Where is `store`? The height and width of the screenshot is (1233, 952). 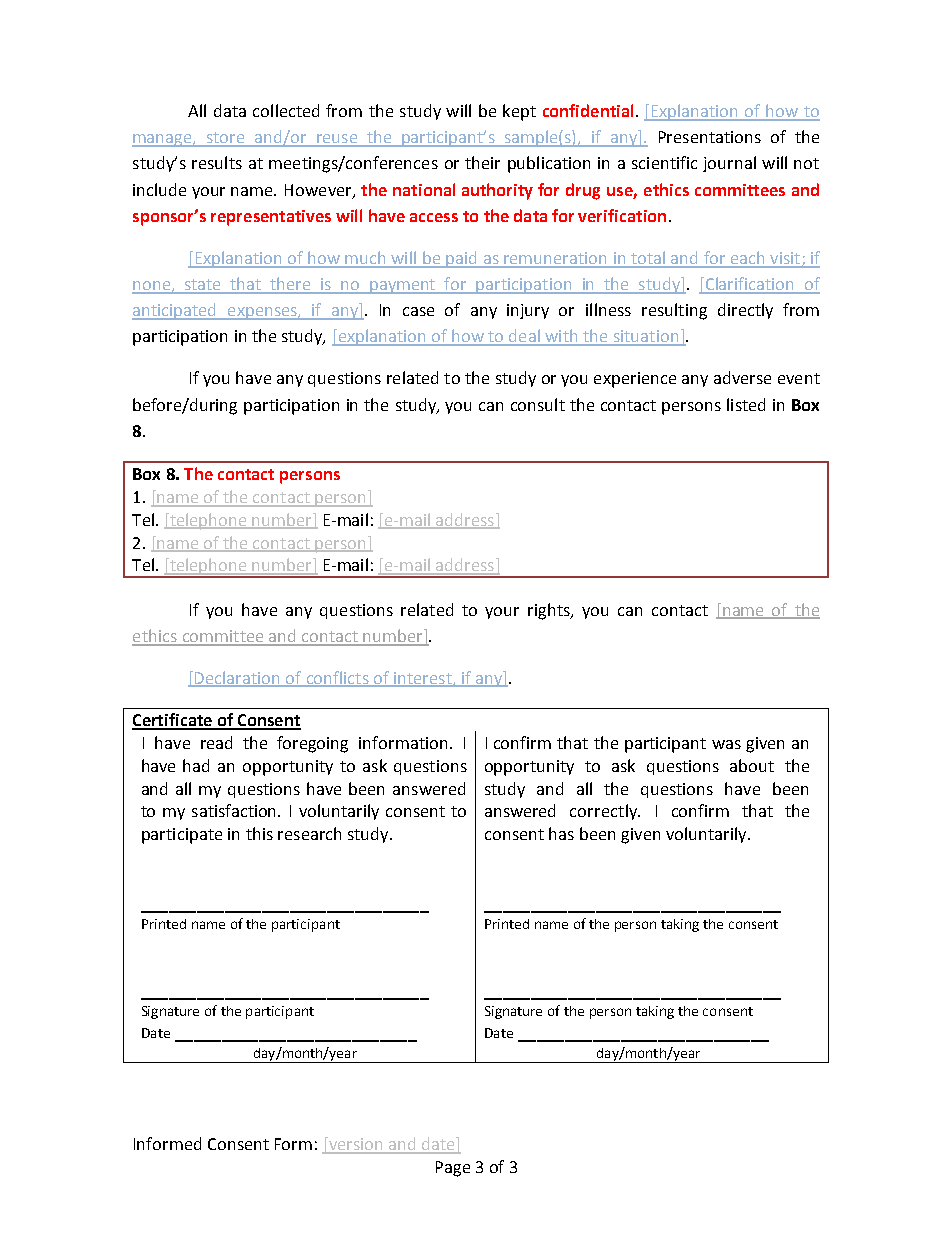 store is located at coordinates (226, 139).
